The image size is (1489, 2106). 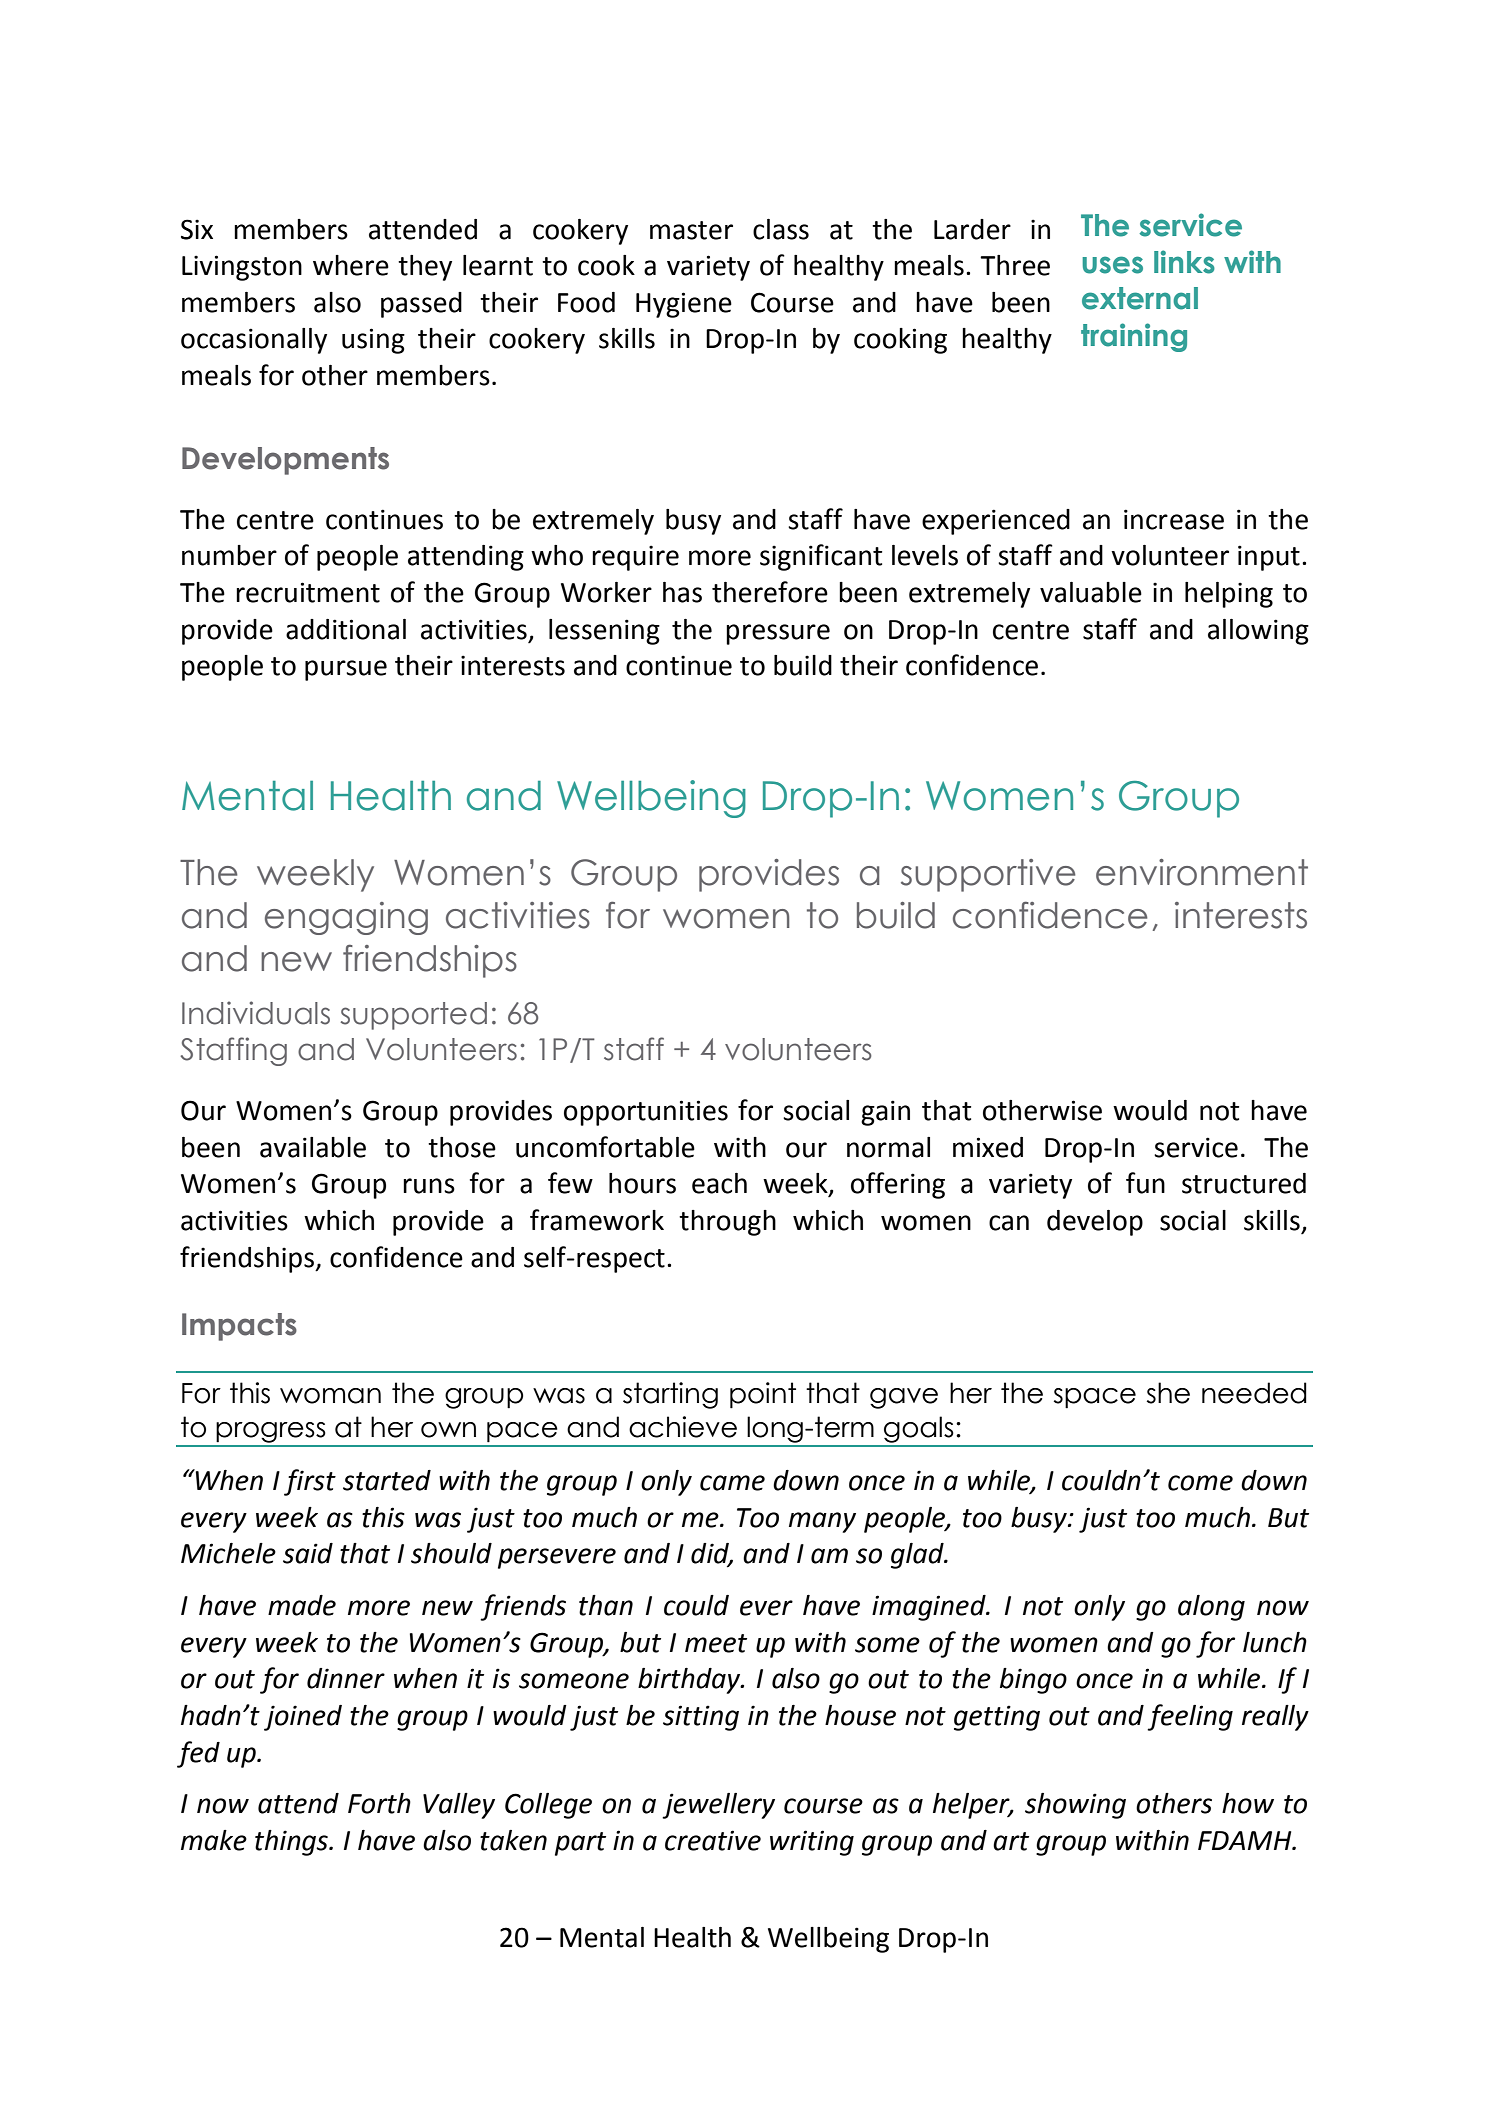 What do you see at coordinates (1140, 298) in the screenshot?
I see `external` at bounding box center [1140, 298].
